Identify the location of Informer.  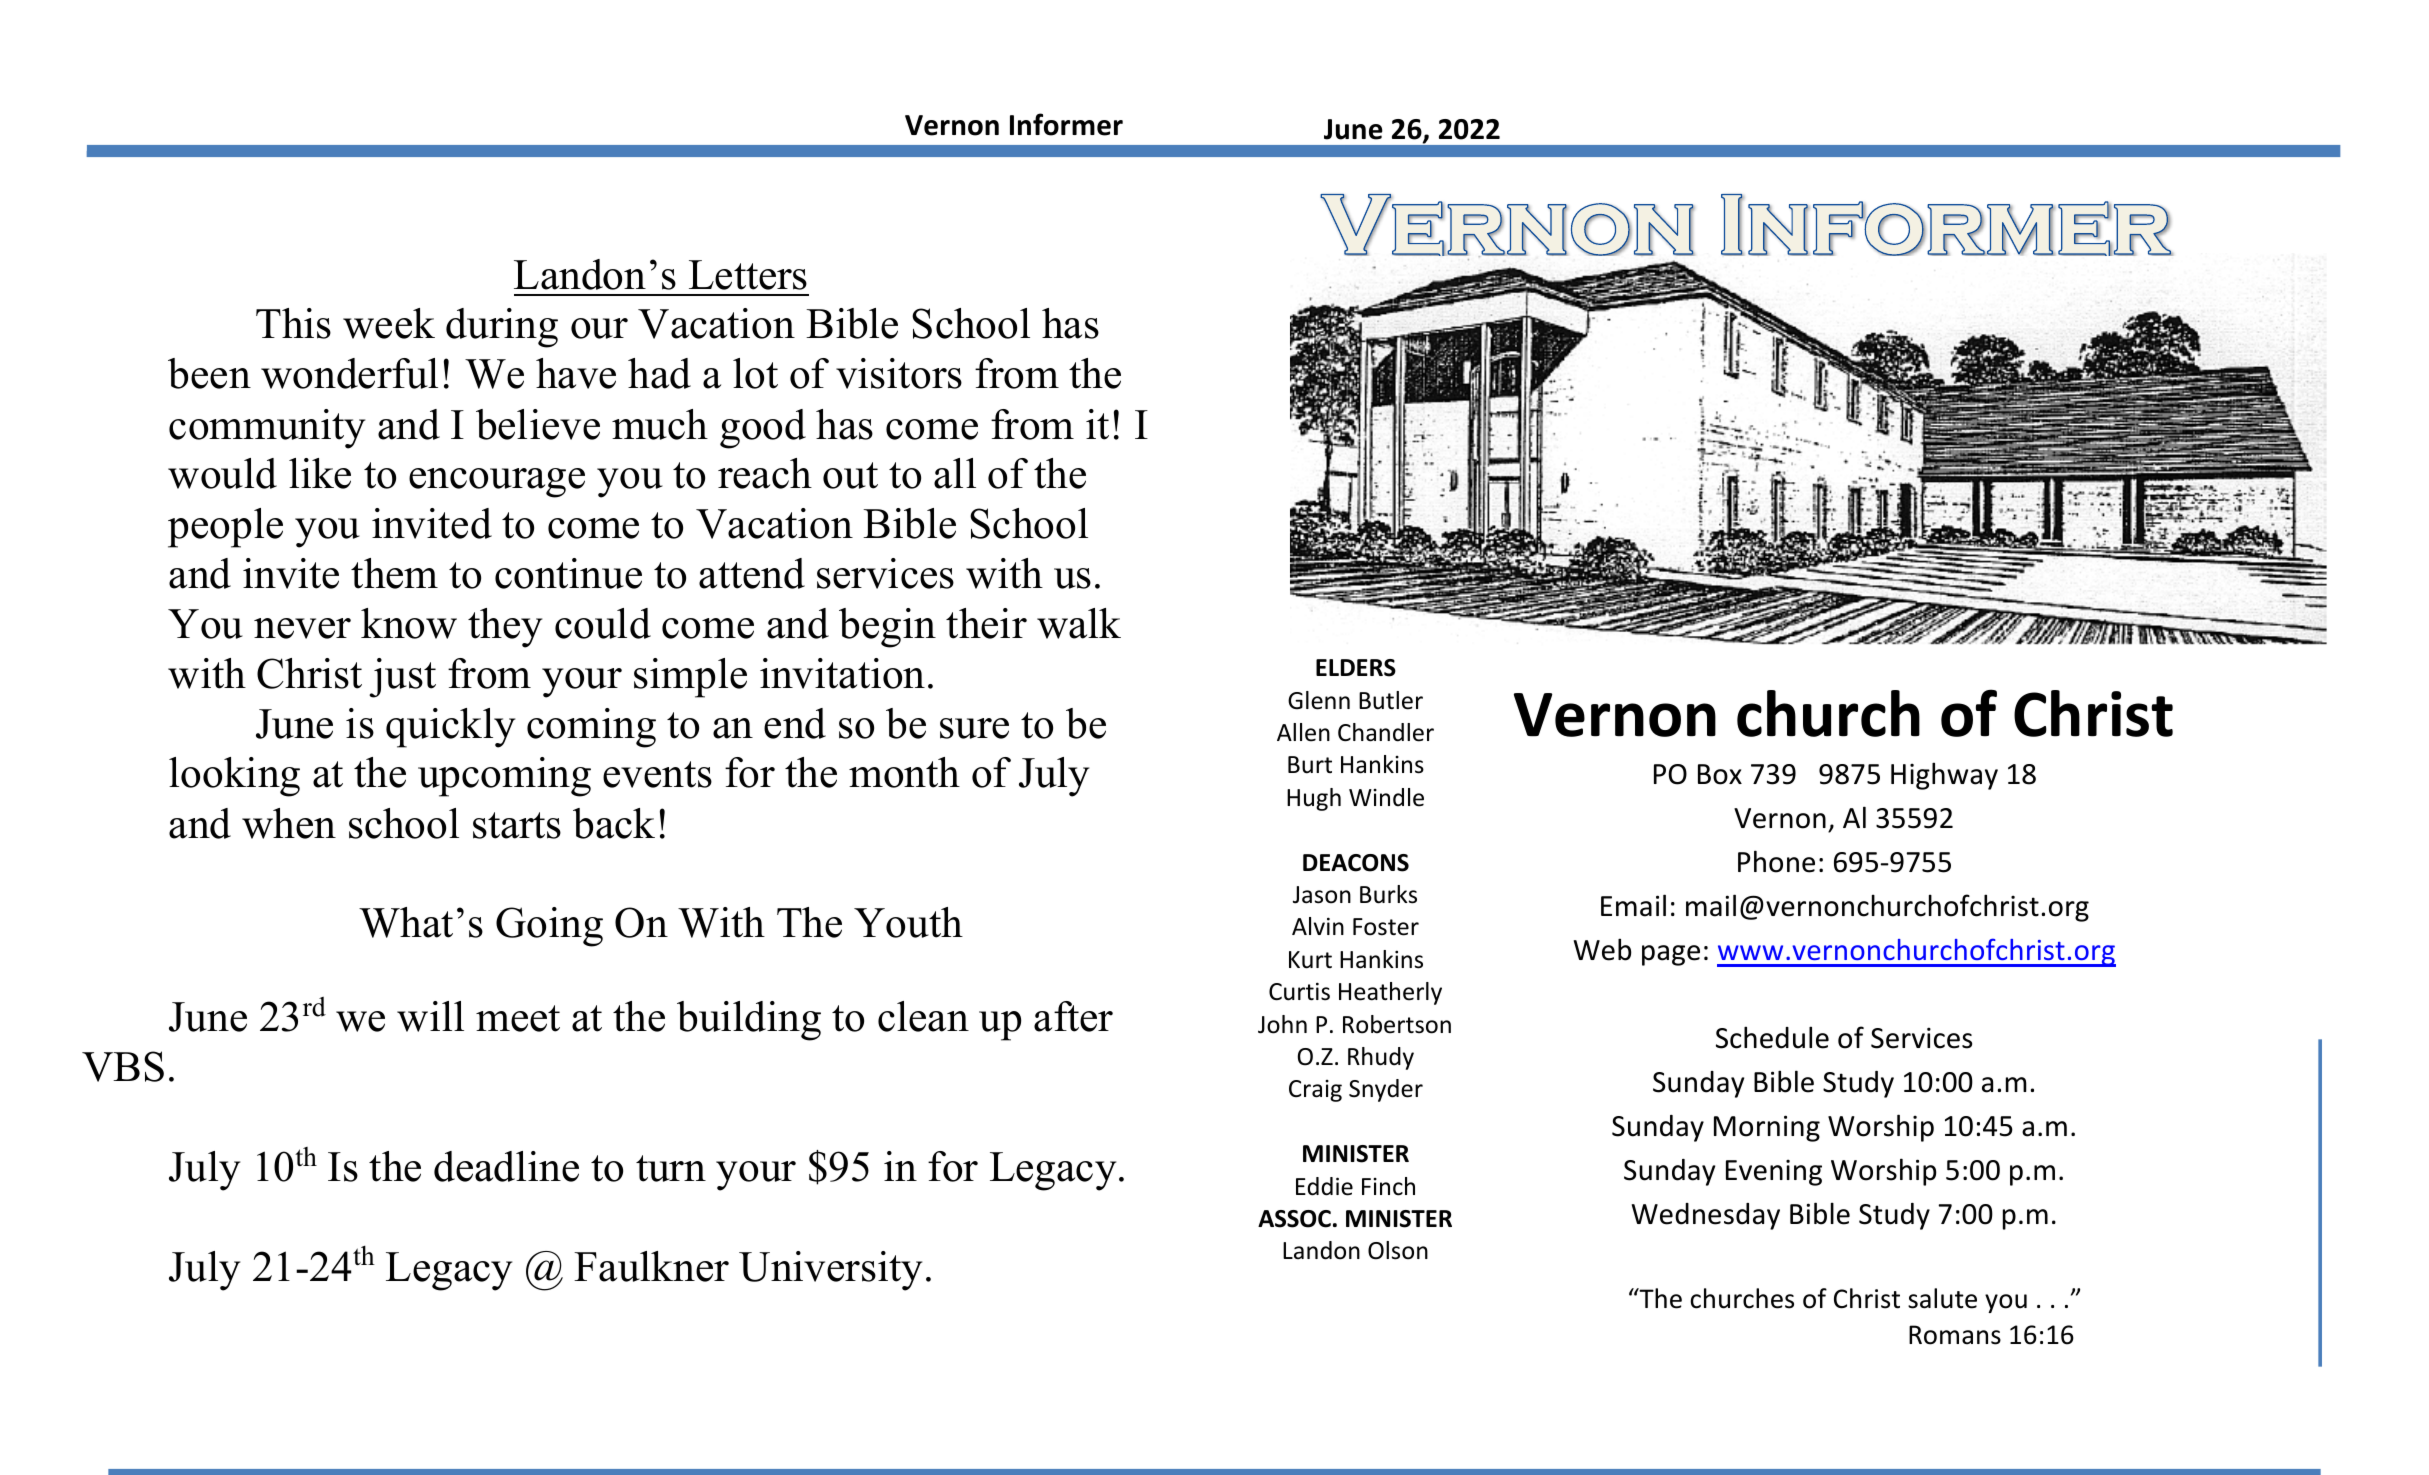
(1066, 124).
